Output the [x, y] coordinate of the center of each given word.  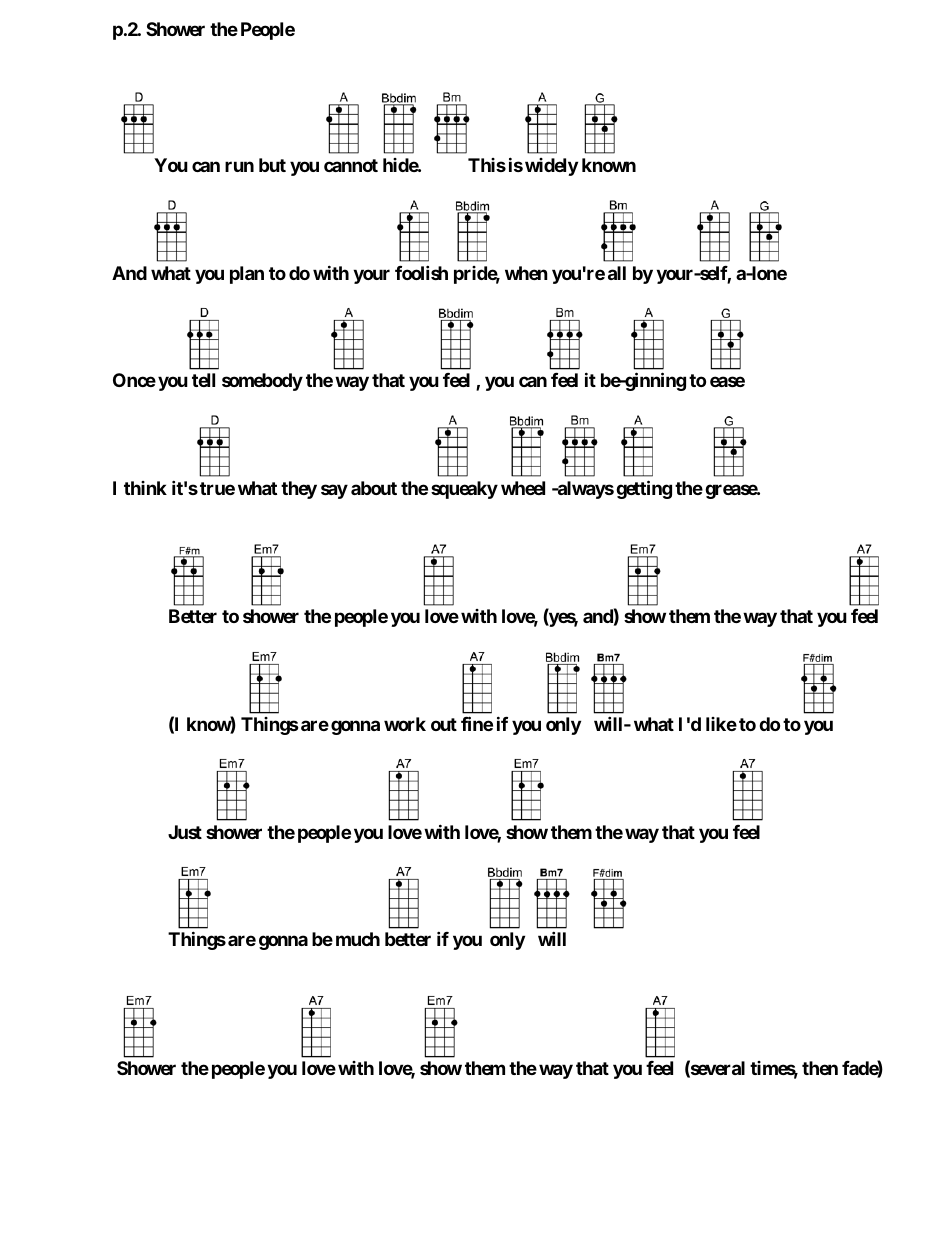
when [526, 273]
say [334, 491]
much [358, 939]
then [820, 1068]
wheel [523, 488]
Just [185, 832]
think [145, 488]
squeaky [464, 490]
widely [551, 167]
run [239, 166]
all [617, 273]
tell [203, 380]
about [374, 488]
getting [644, 489]
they [299, 490]
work [405, 724]
